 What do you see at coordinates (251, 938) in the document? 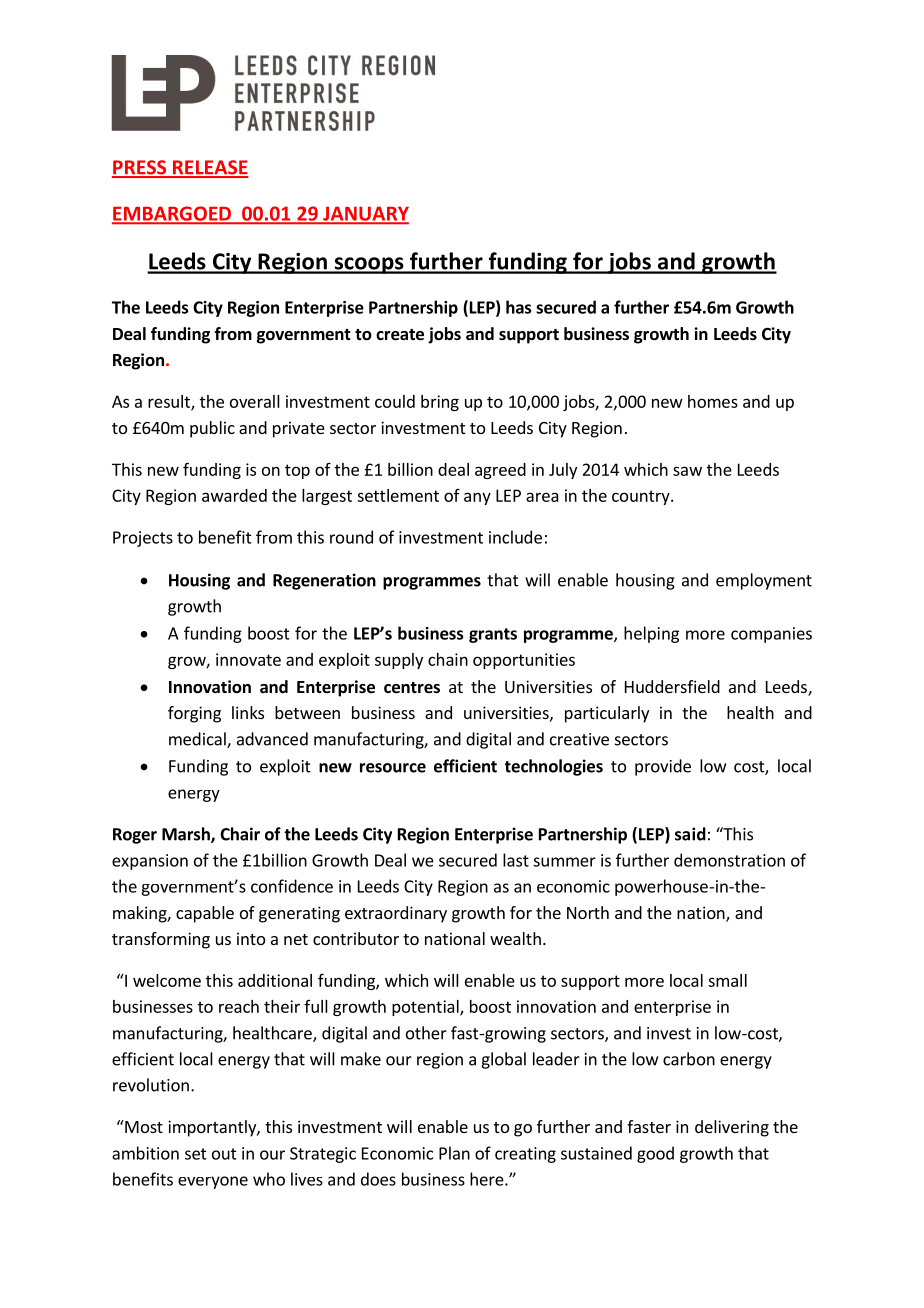
I see `into` at bounding box center [251, 938].
